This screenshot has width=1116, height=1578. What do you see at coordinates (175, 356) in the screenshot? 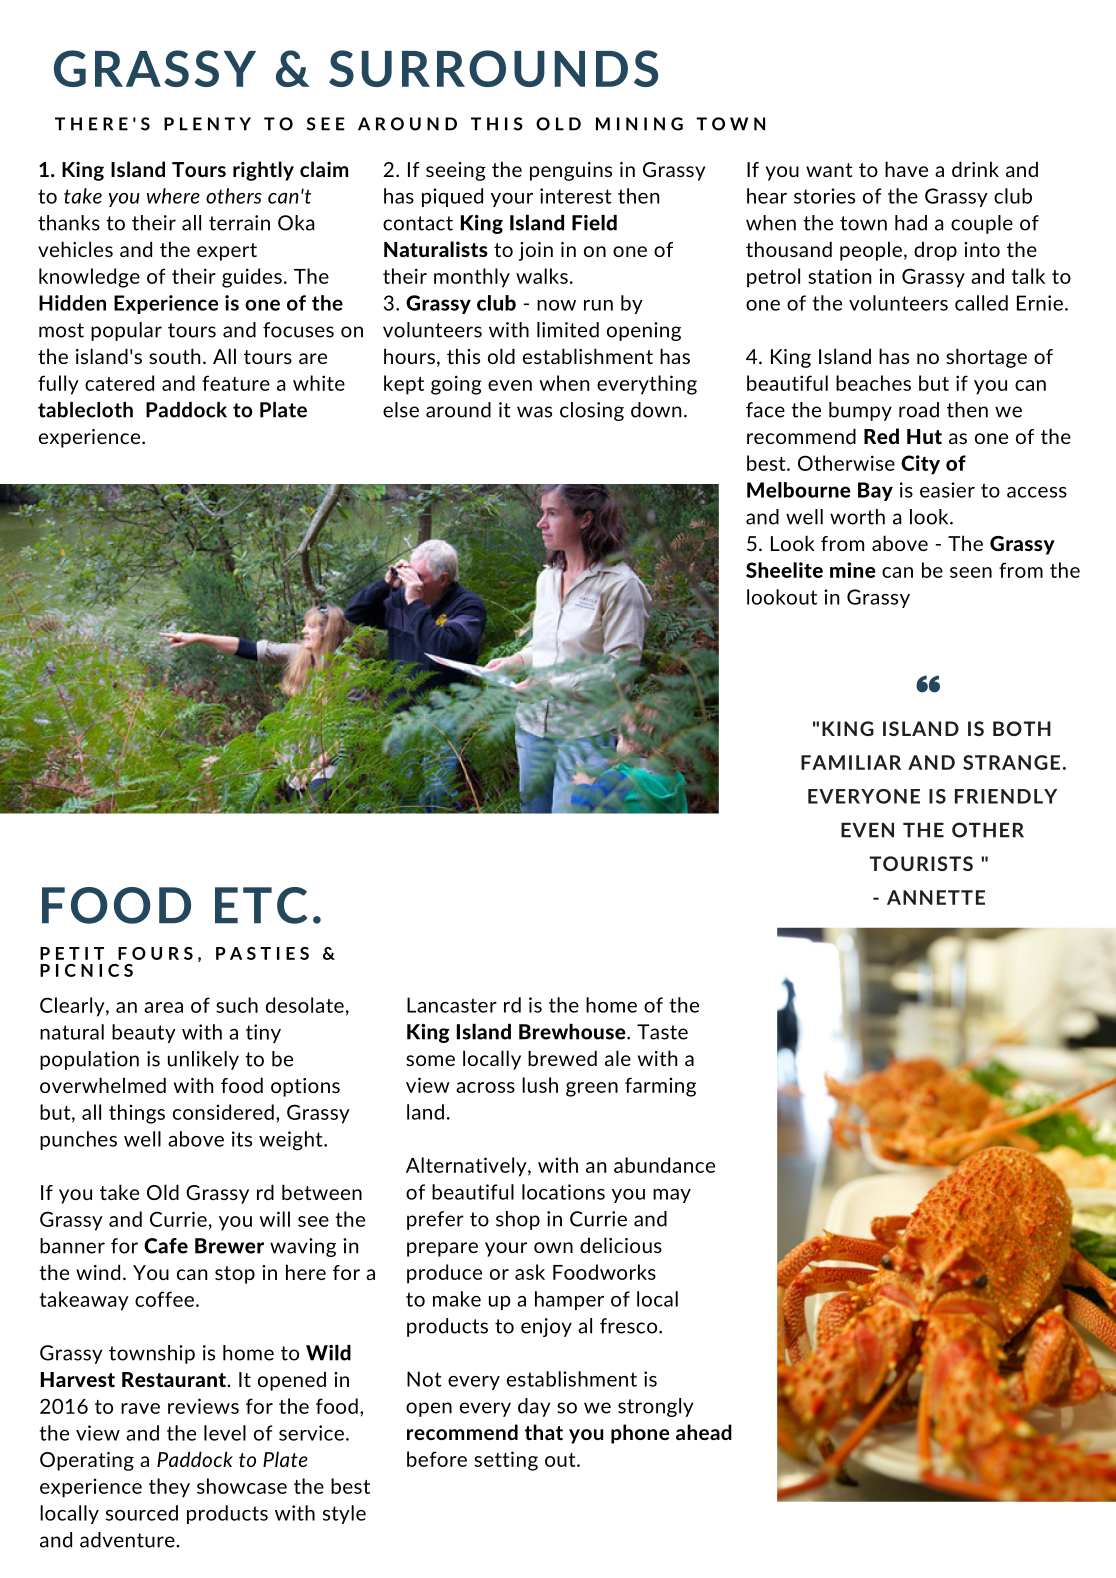
I see `south` at bounding box center [175, 356].
